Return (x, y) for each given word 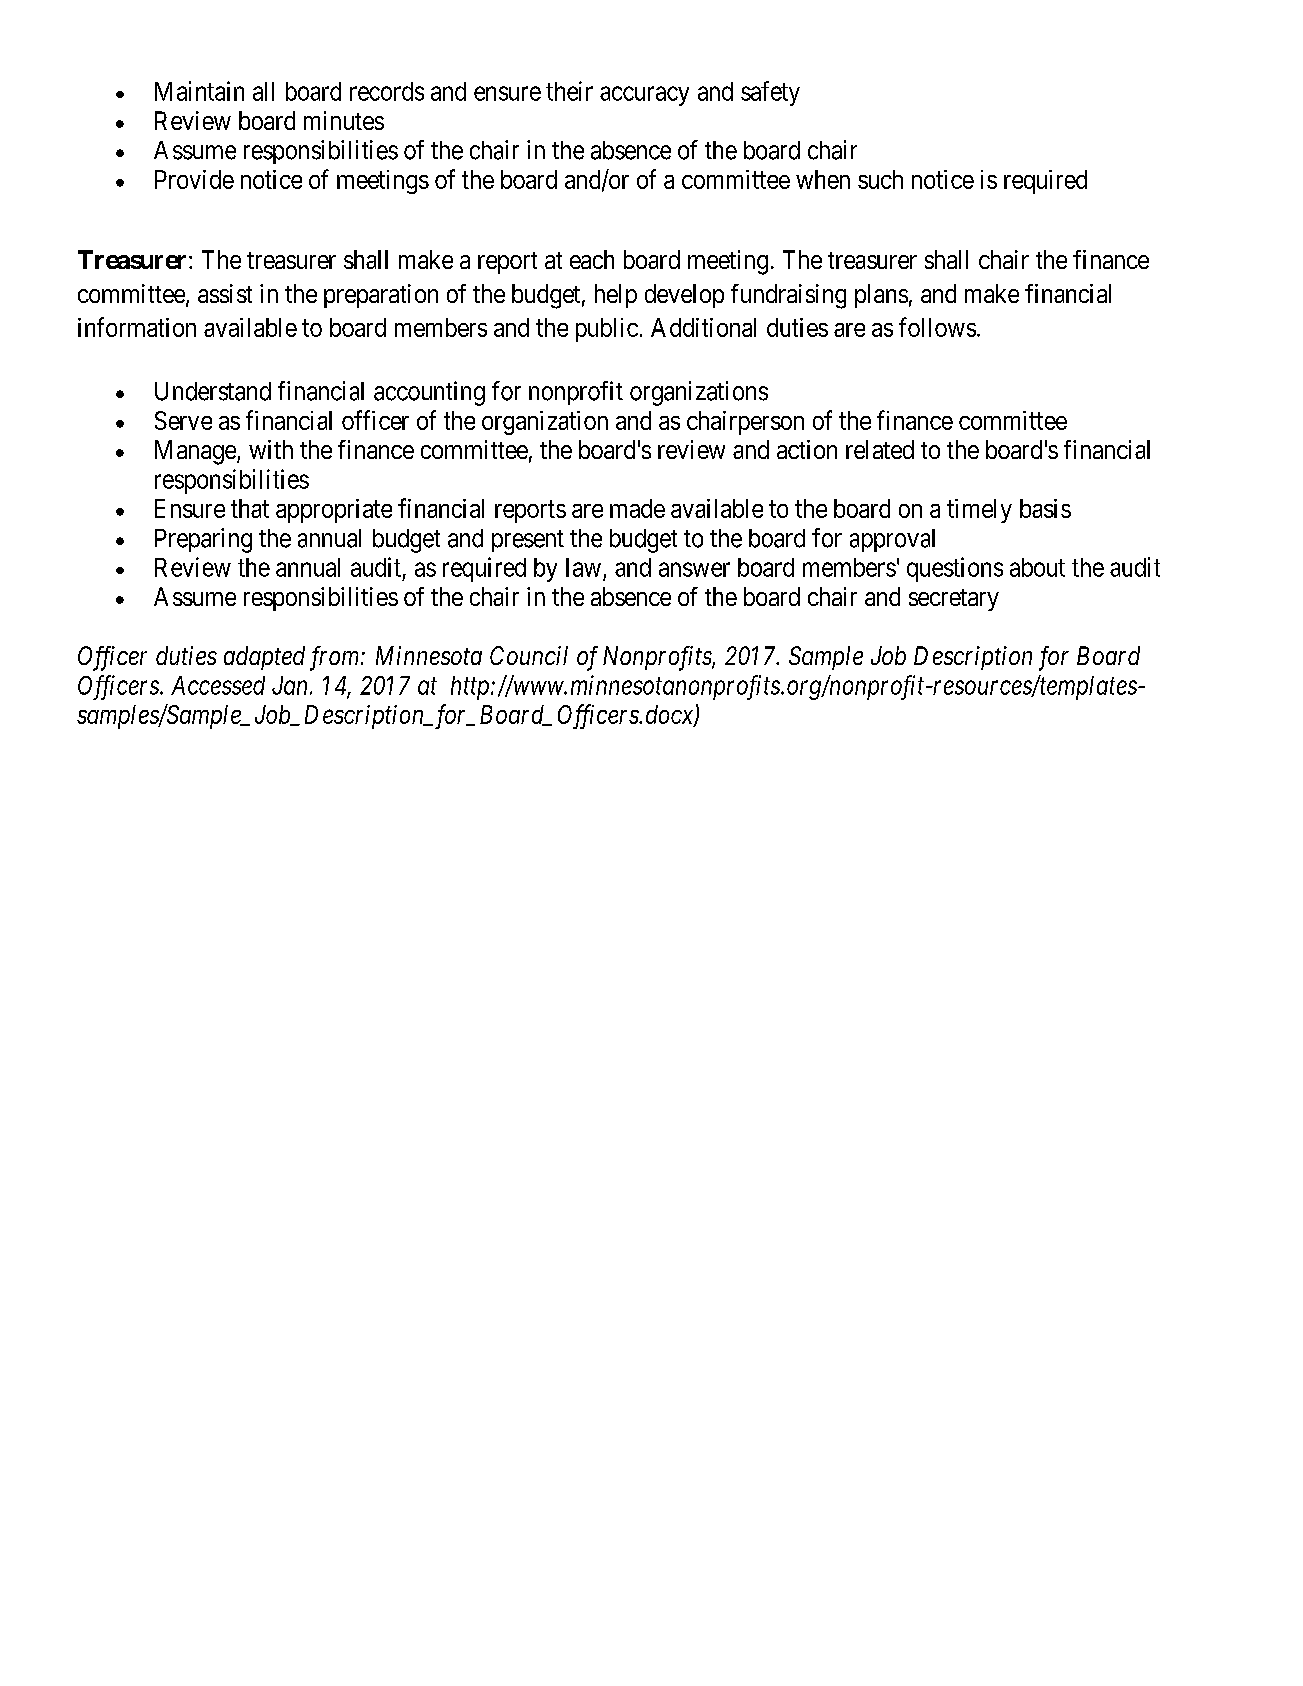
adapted (264, 658)
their (569, 91)
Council (529, 655)
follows (937, 327)
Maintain (199, 91)
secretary (954, 600)
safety (770, 93)
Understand (213, 391)
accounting (429, 393)
